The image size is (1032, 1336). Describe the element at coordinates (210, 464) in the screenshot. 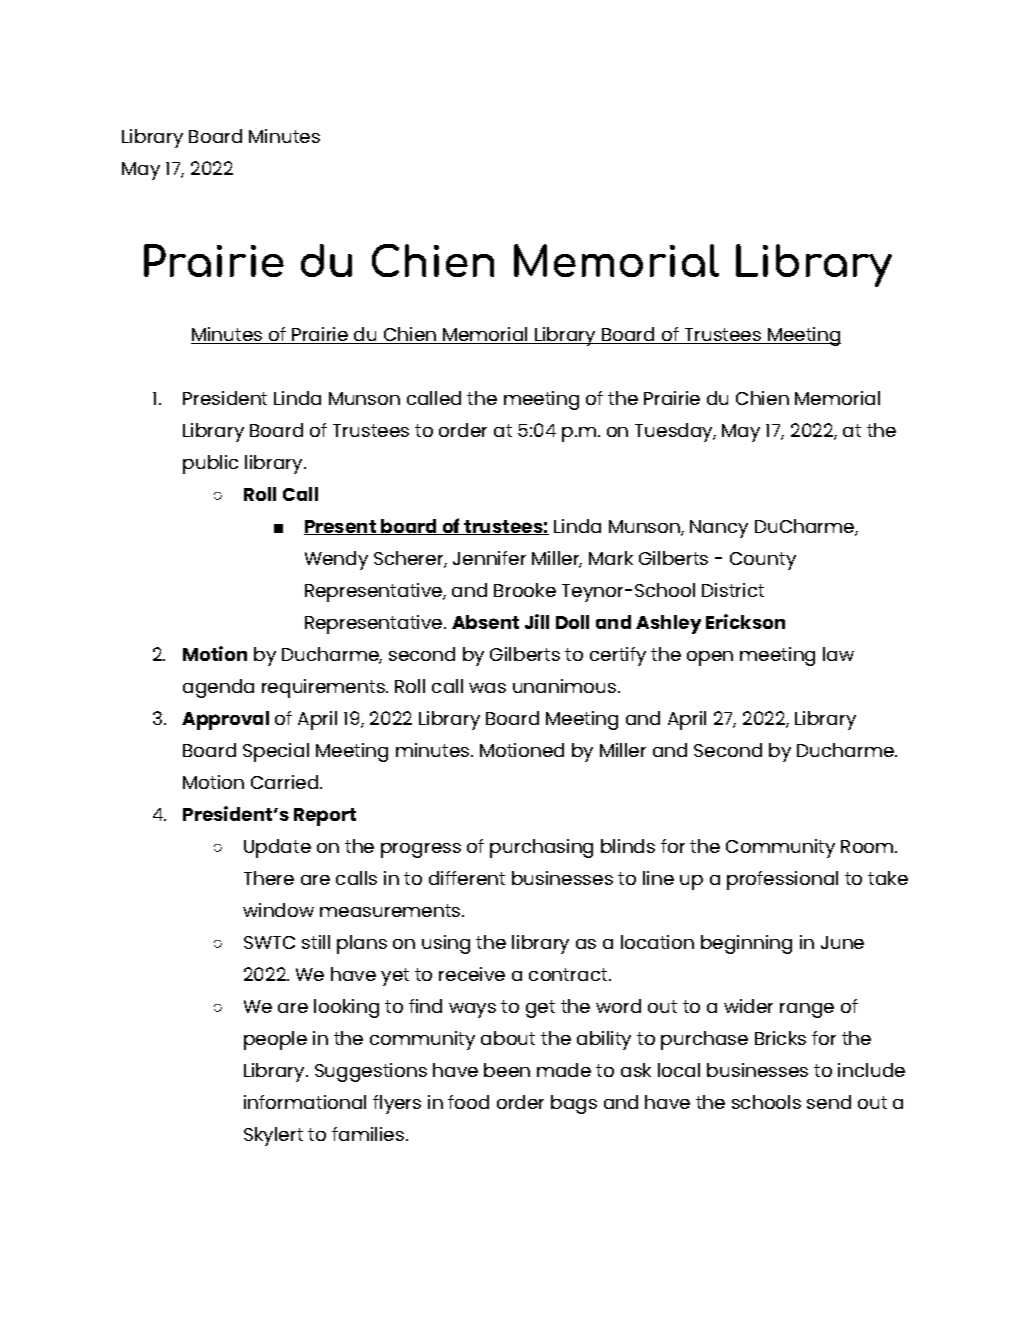

I see `public` at that location.
